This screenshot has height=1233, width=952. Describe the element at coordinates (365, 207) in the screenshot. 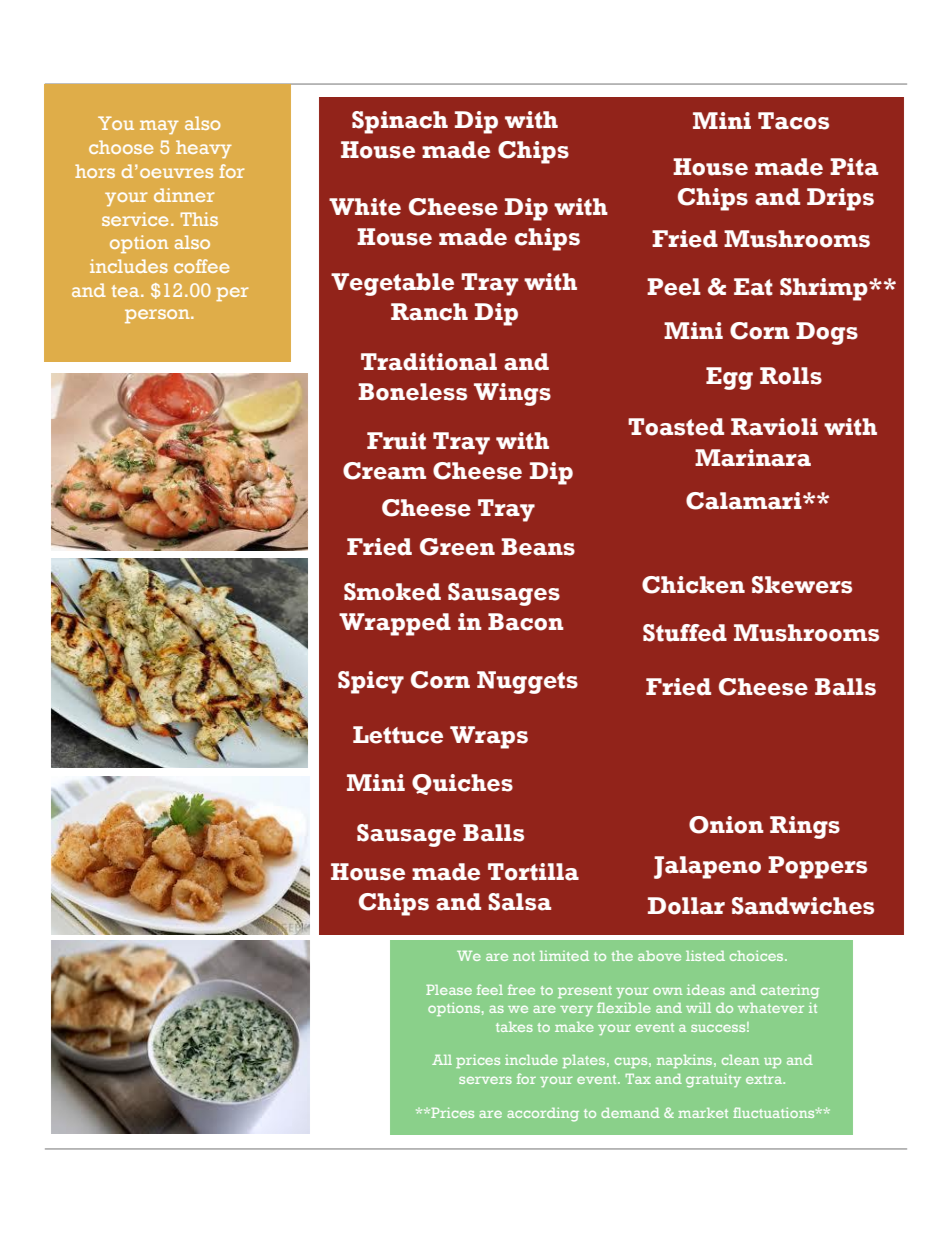

I see `White` at that location.
